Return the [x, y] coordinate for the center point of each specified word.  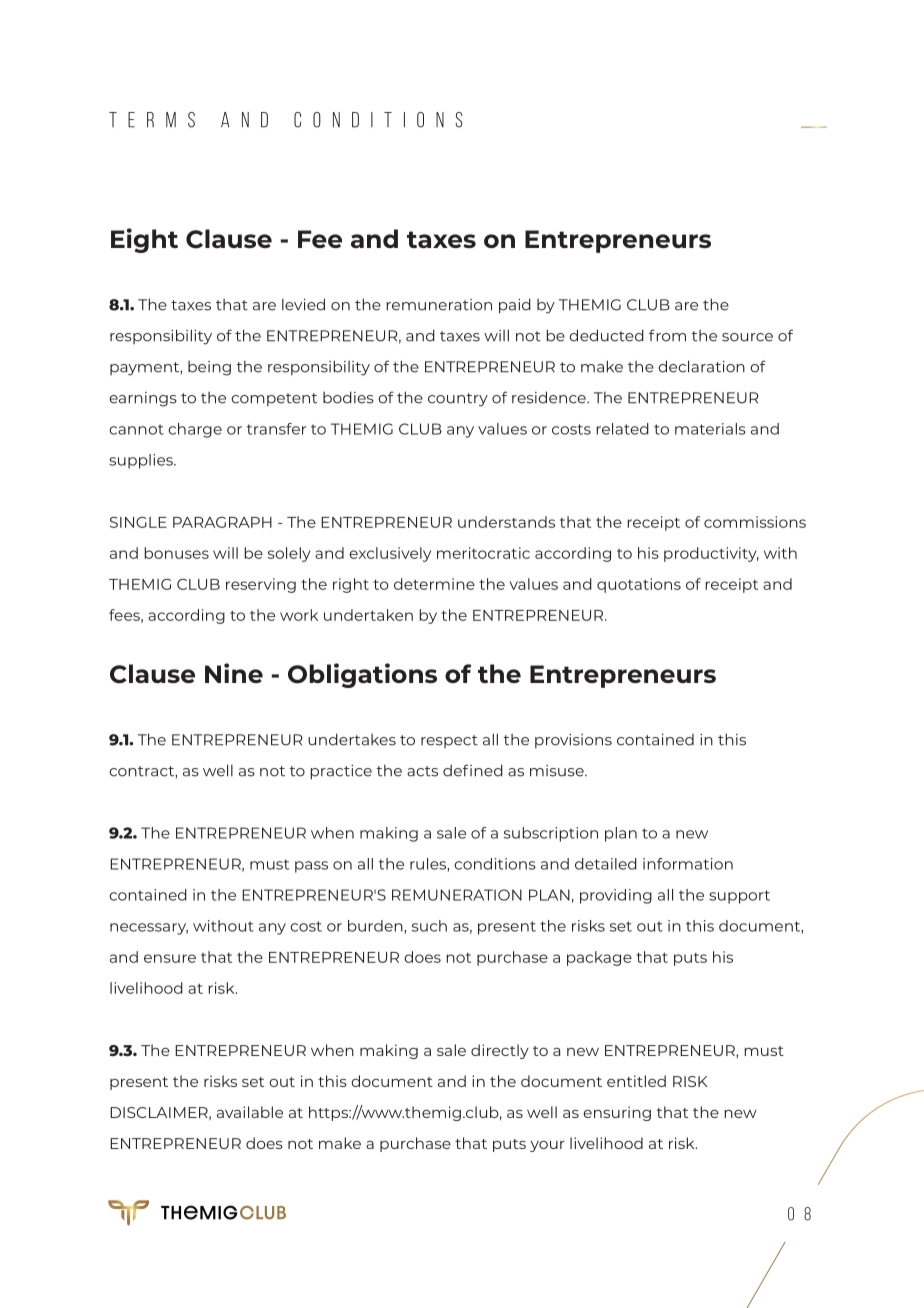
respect [449, 741]
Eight [144, 240]
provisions [573, 741]
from [667, 335]
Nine [234, 673]
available [250, 1112]
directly [500, 1051]
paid [515, 306]
